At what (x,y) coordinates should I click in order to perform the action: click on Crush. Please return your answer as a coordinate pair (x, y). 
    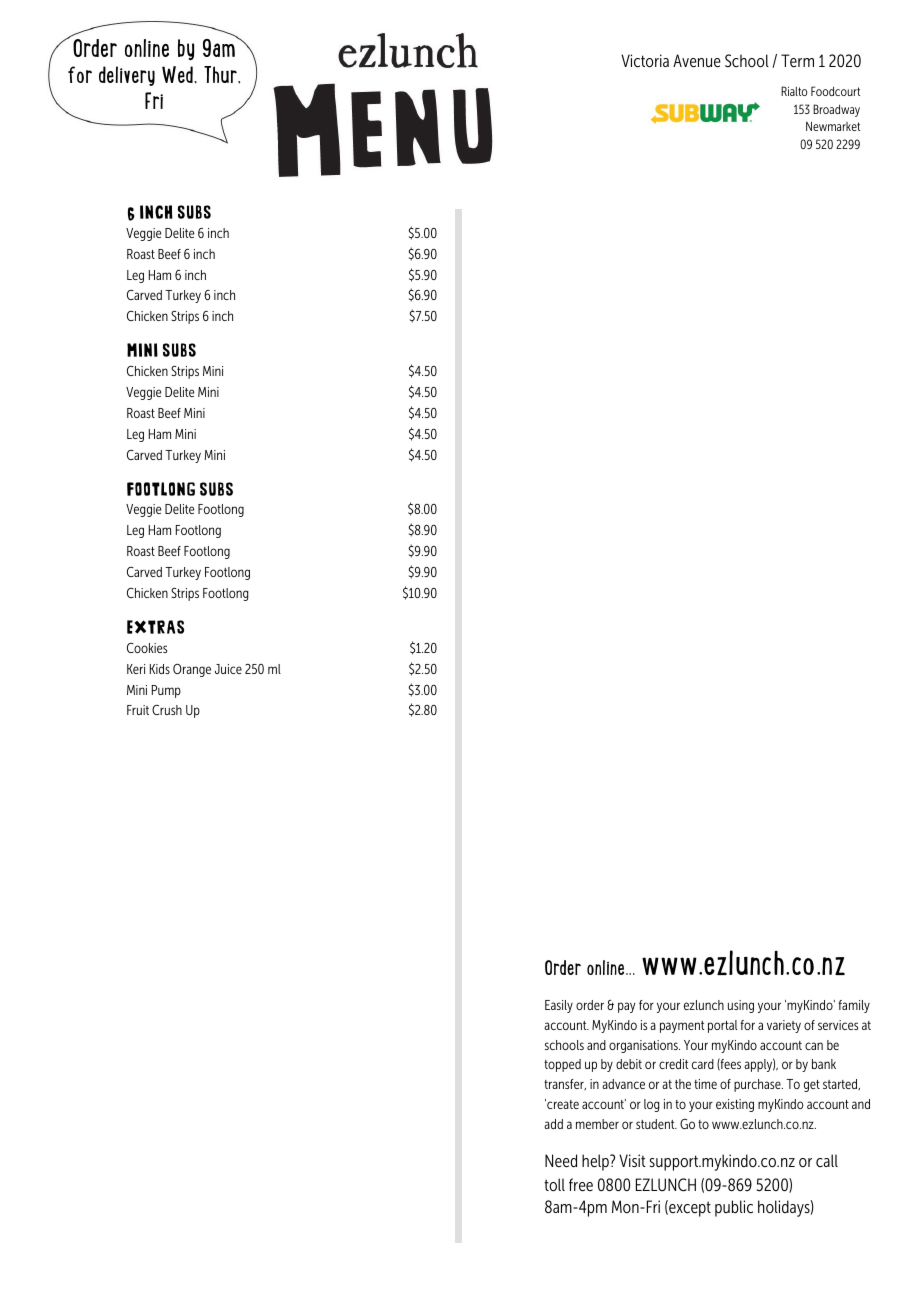
    Looking at the image, I should click on (167, 710).
